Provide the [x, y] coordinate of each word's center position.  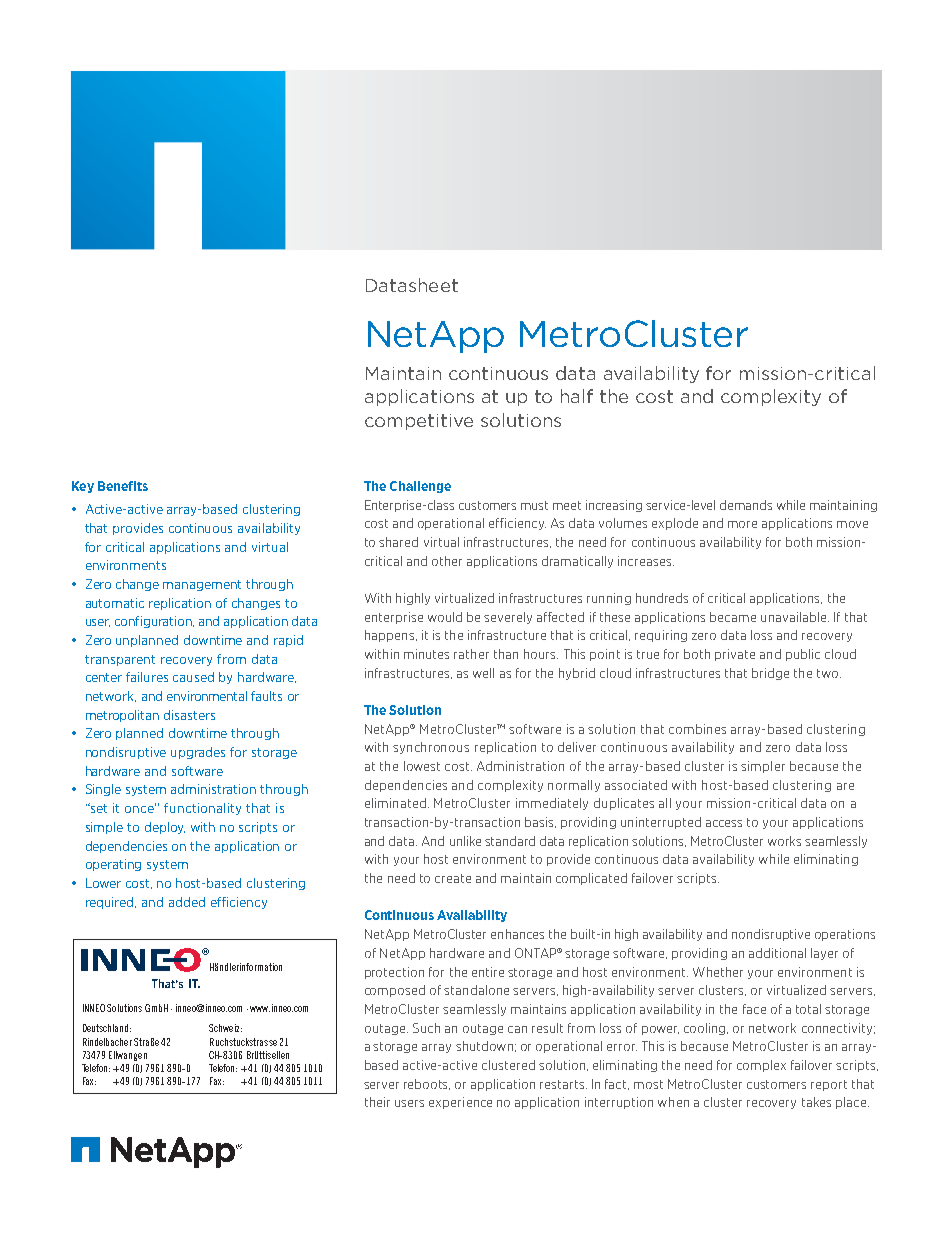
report [829, 1085]
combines [697, 729]
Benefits [123, 486]
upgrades [198, 753]
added [187, 902]
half [577, 396]
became [733, 617]
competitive [419, 422]
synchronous [431, 748]
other [447, 561]
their [377, 1102]
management [202, 585]
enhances [517, 934]
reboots [427, 1084]
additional [777, 953]
